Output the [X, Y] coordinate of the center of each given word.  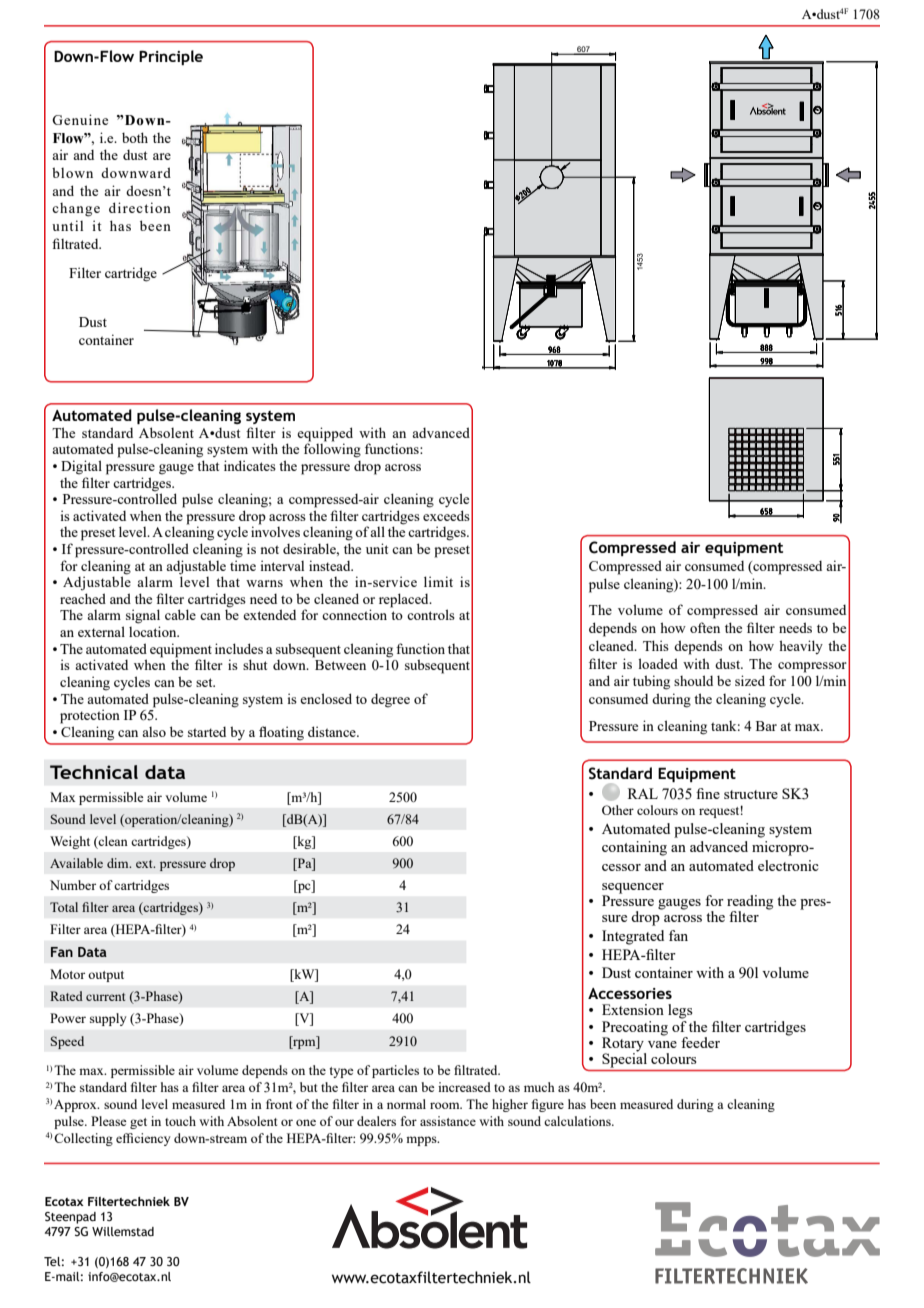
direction [140, 207]
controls [431, 614]
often [705, 627]
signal [143, 616]
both [135, 137]
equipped [325, 434]
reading [750, 903]
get [138, 1123]
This [656, 645]
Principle [171, 57]
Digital [81, 467]
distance [333, 731]
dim [119, 863]
